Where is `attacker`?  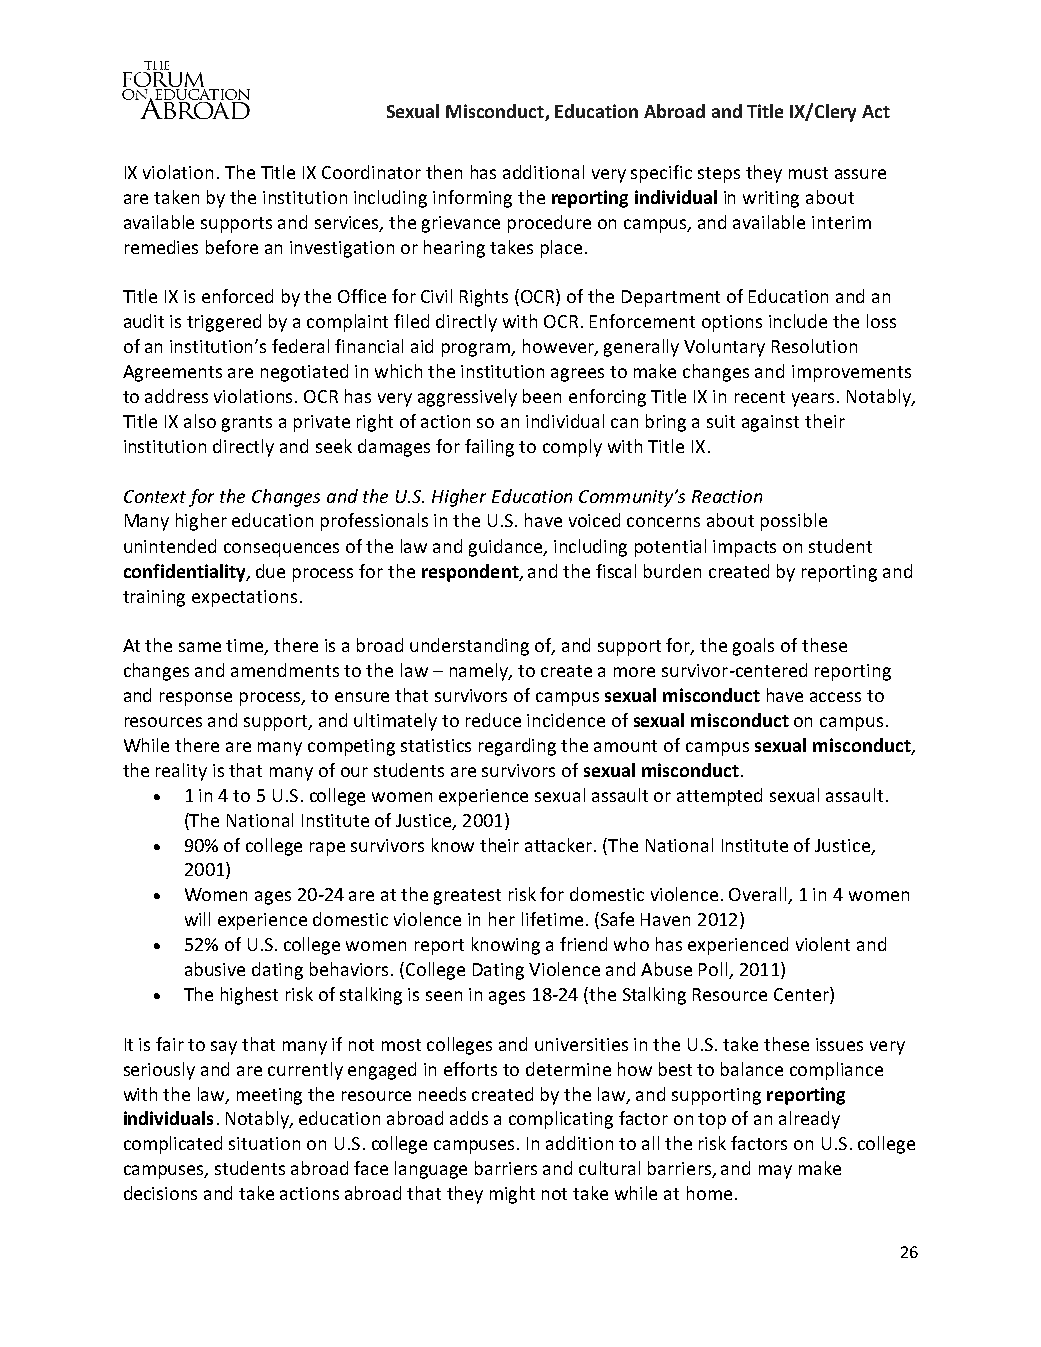 attacker is located at coordinates (560, 845).
